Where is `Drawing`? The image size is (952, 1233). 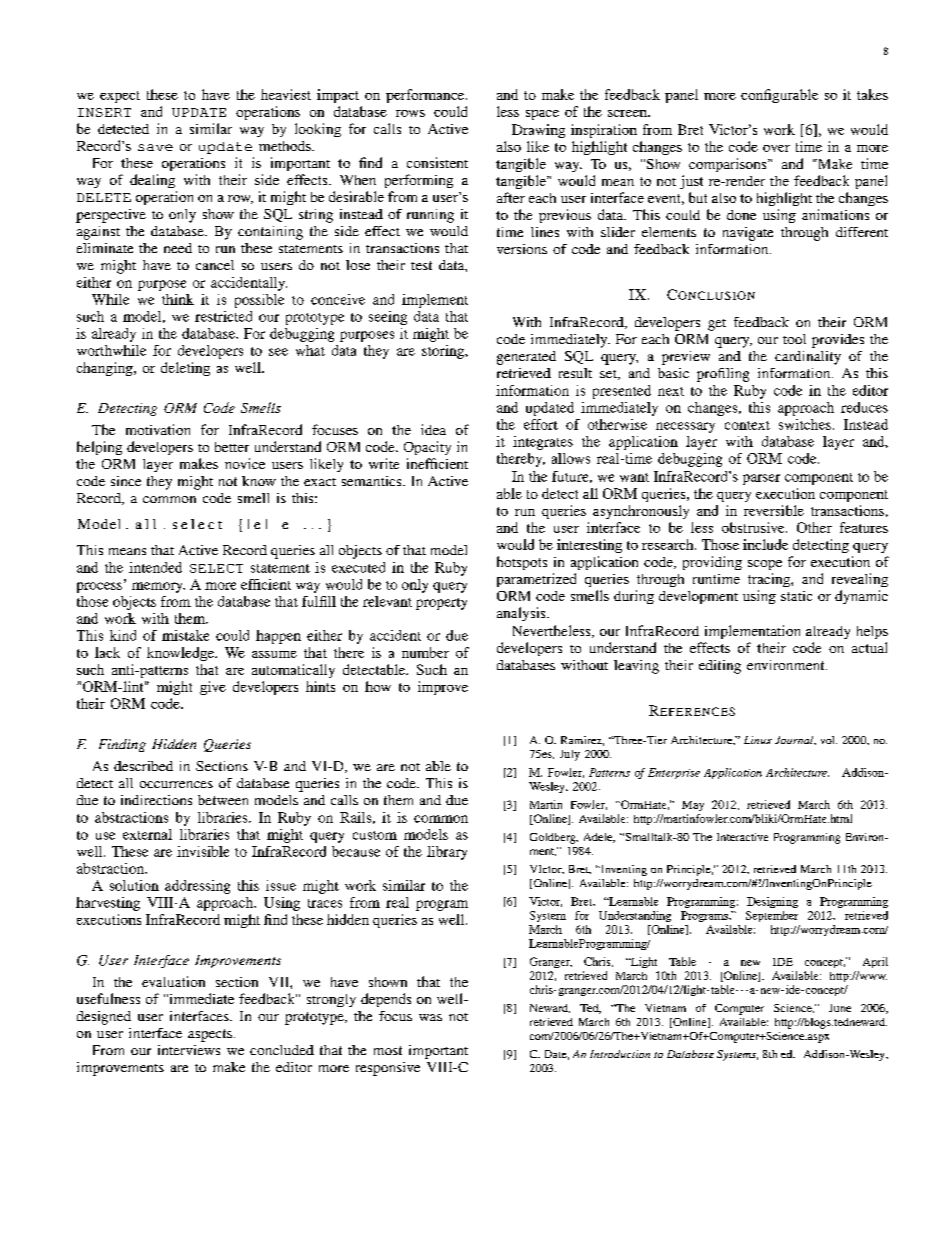
Drawing is located at coordinates (538, 131).
